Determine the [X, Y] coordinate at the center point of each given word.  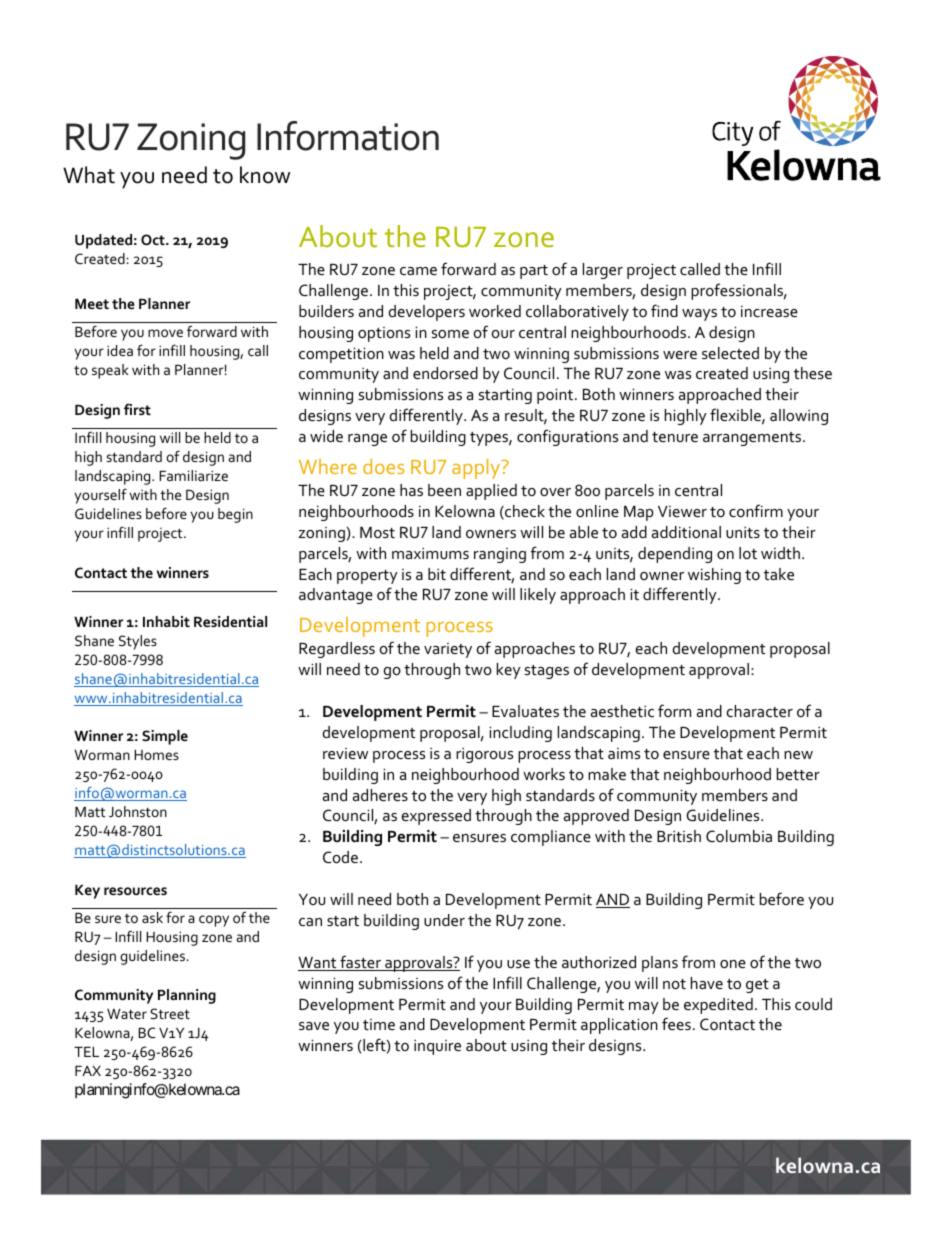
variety [448, 650]
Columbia [739, 836]
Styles [138, 642]
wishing [714, 576]
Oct [154, 239]
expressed [436, 817]
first [137, 409]
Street [170, 1013]
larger [603, 271]
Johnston [138, 811]
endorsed [445, 373]
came [418, 271]
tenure [675, 437]
